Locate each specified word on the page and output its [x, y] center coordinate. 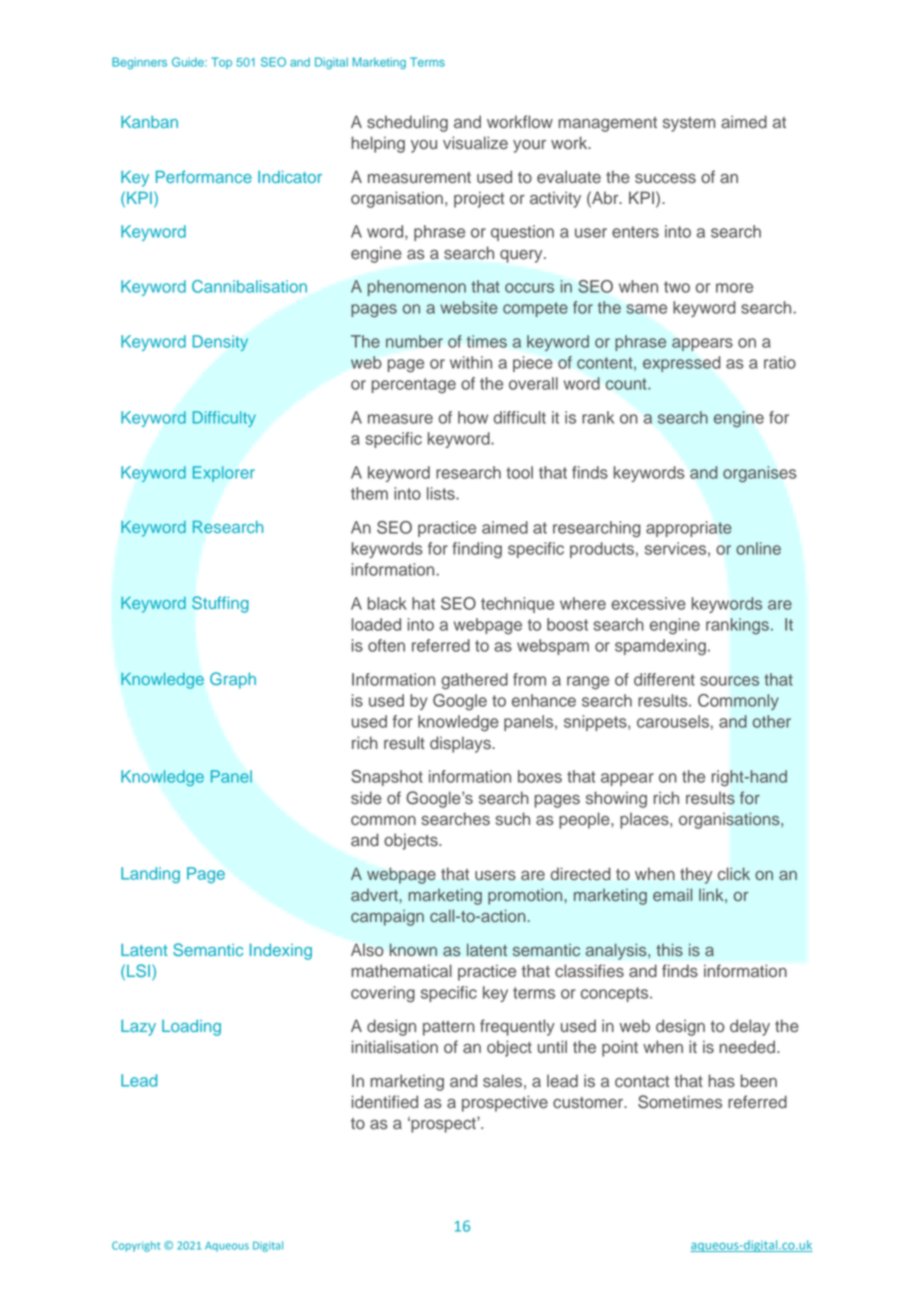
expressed [681, 364]
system [689, 124]
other [772, 721]
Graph [233, 680]
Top [221, 63]
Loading [191, 1028]
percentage [414, 386]
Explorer [224, 474]
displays [461, 744]
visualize [475, 143]
